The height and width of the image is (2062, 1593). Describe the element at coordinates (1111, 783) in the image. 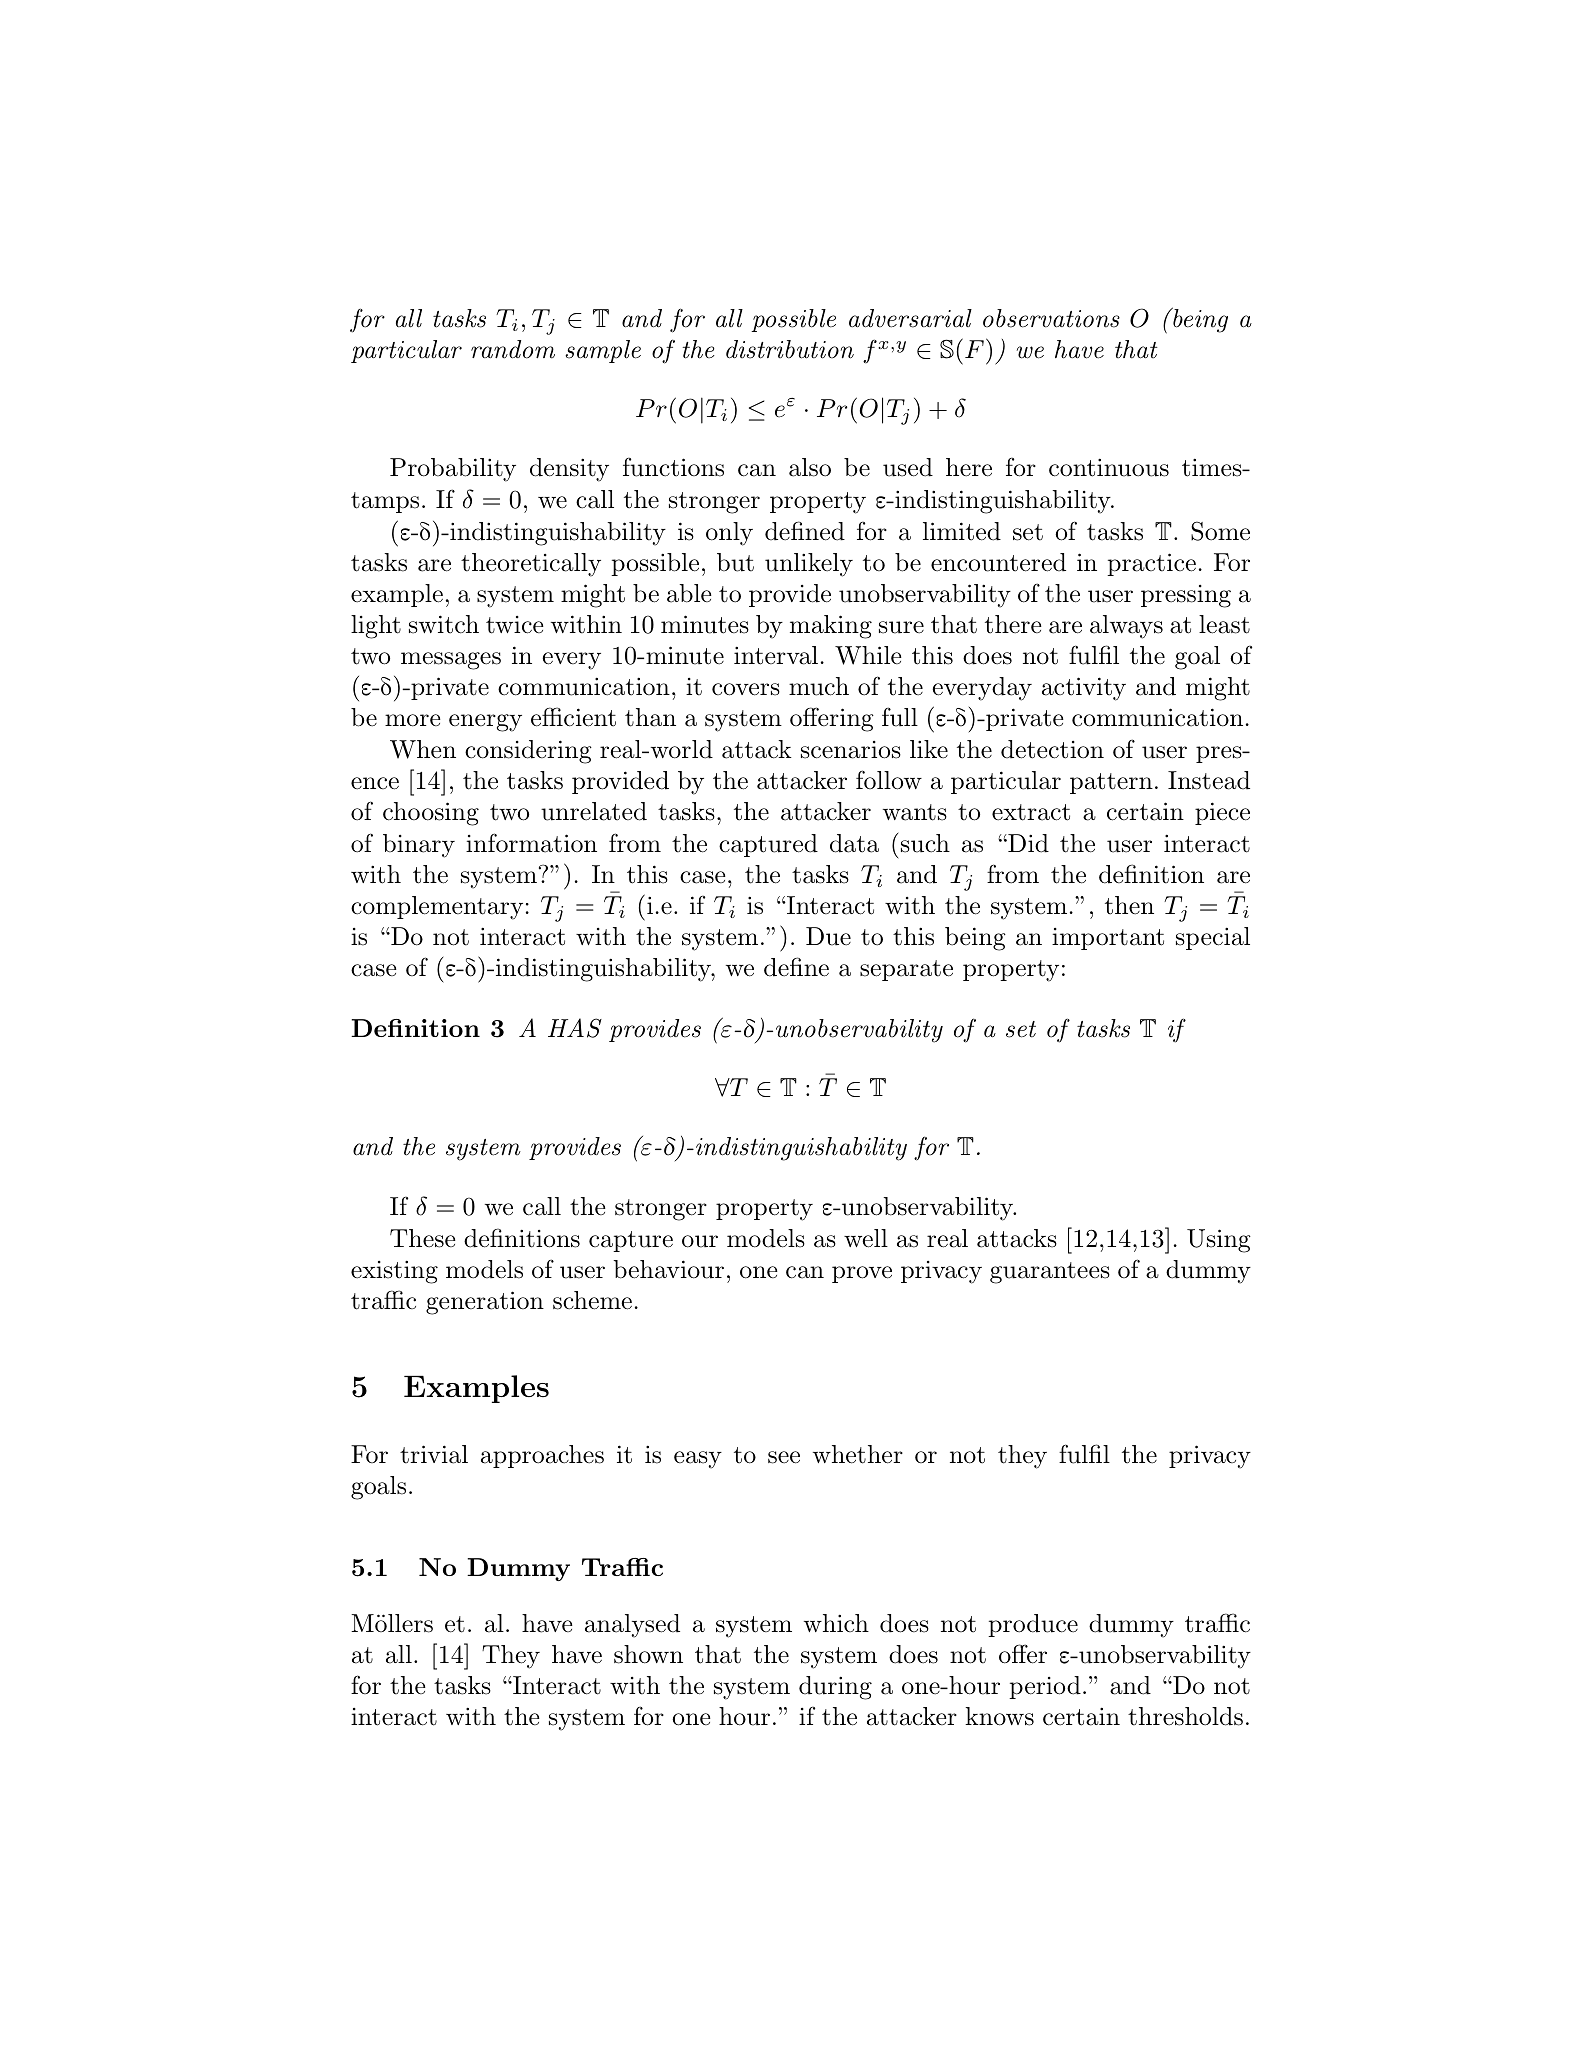

I see `pattern` at that location.
